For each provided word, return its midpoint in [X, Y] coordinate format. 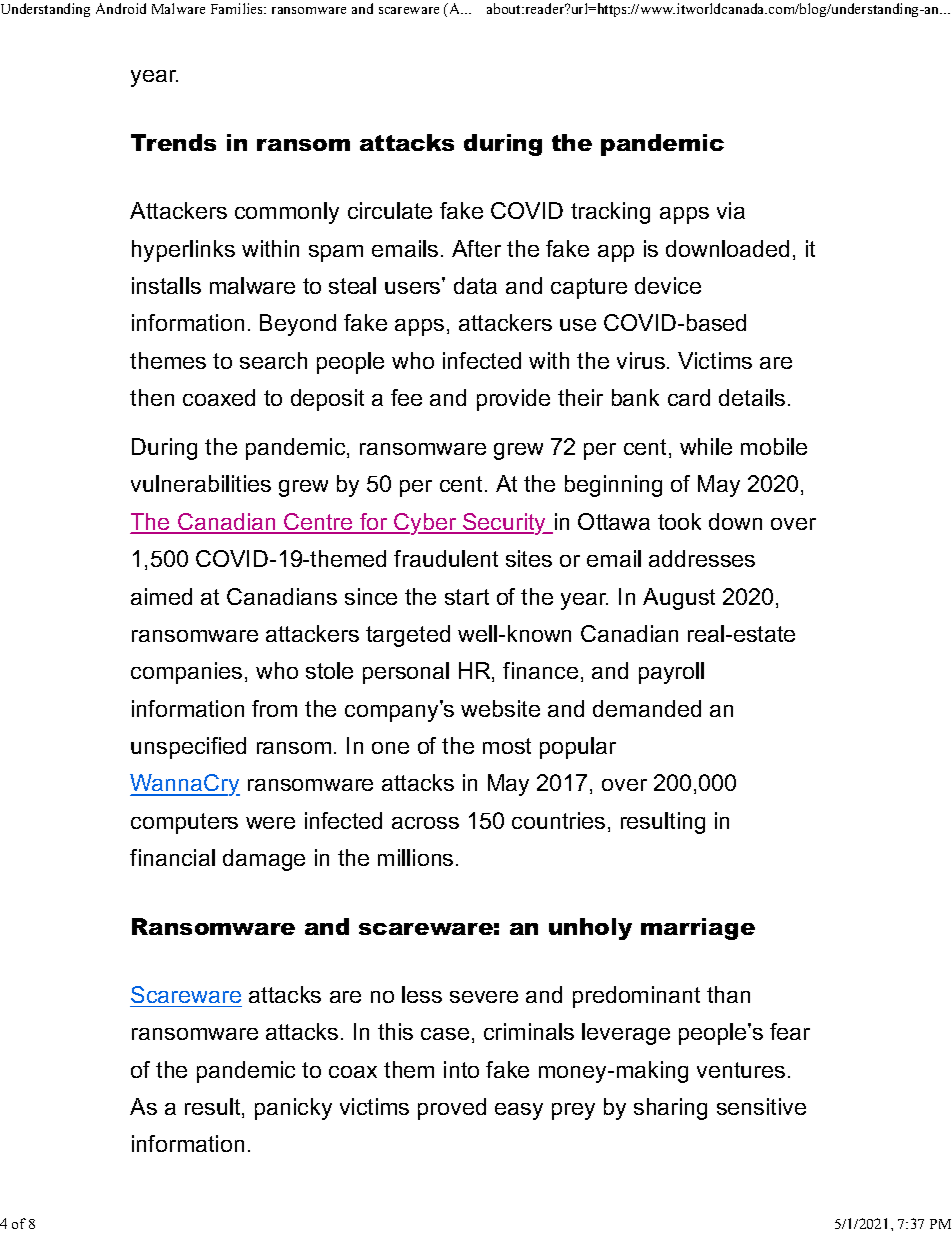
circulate [390, 210]
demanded [647, 708]
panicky [293, 1109]
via [731, 210]
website [500, 708]
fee [406, 397]
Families [238, 8]
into [461, 1069]
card [689, 397]
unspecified [188, 748]
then [152, 397]
